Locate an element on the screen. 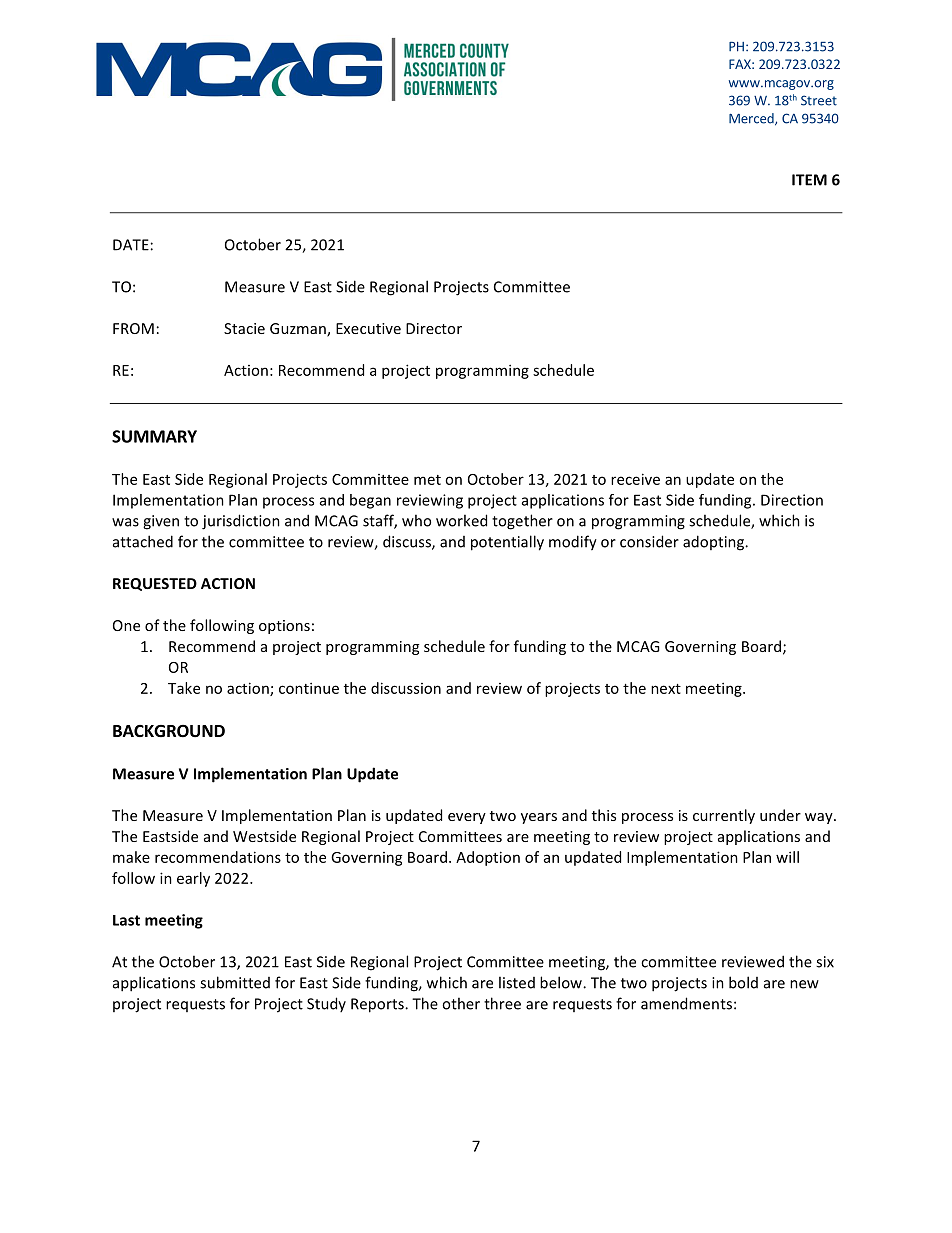  met is located at coordinates (427, 480).
